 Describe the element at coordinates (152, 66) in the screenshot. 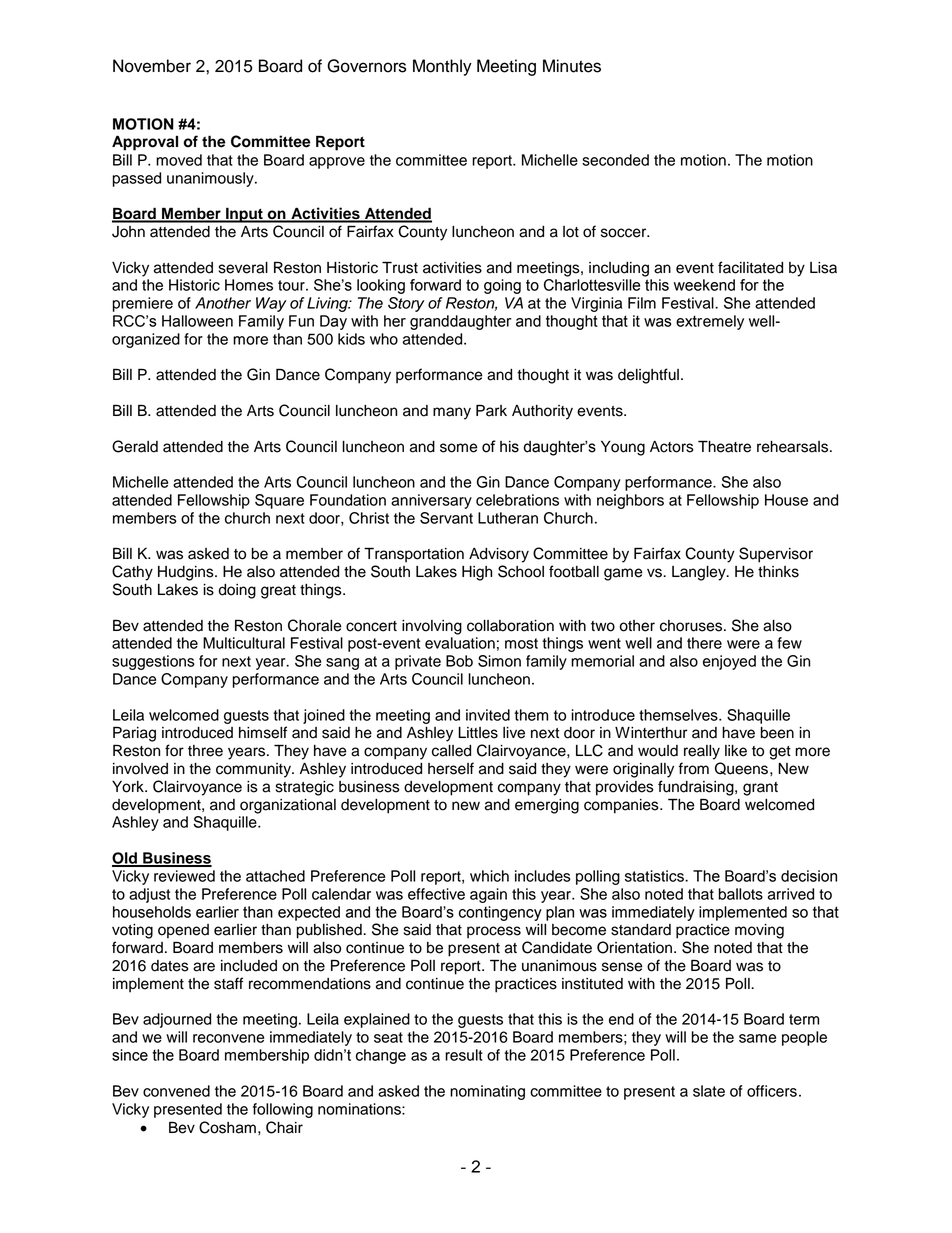

I see `November` at that location.
